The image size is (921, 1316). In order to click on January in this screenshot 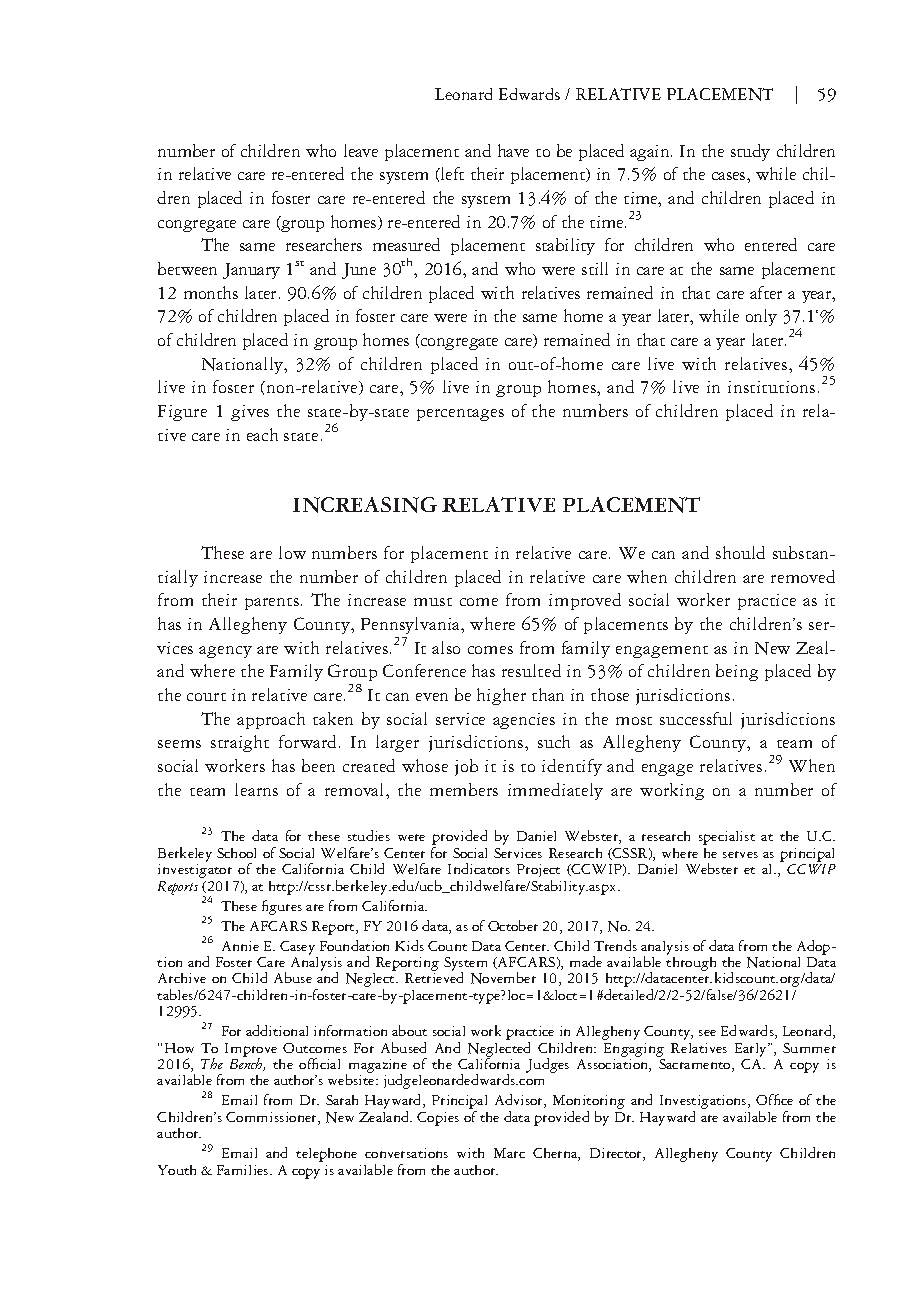, I will do `click(251, 271)`.
